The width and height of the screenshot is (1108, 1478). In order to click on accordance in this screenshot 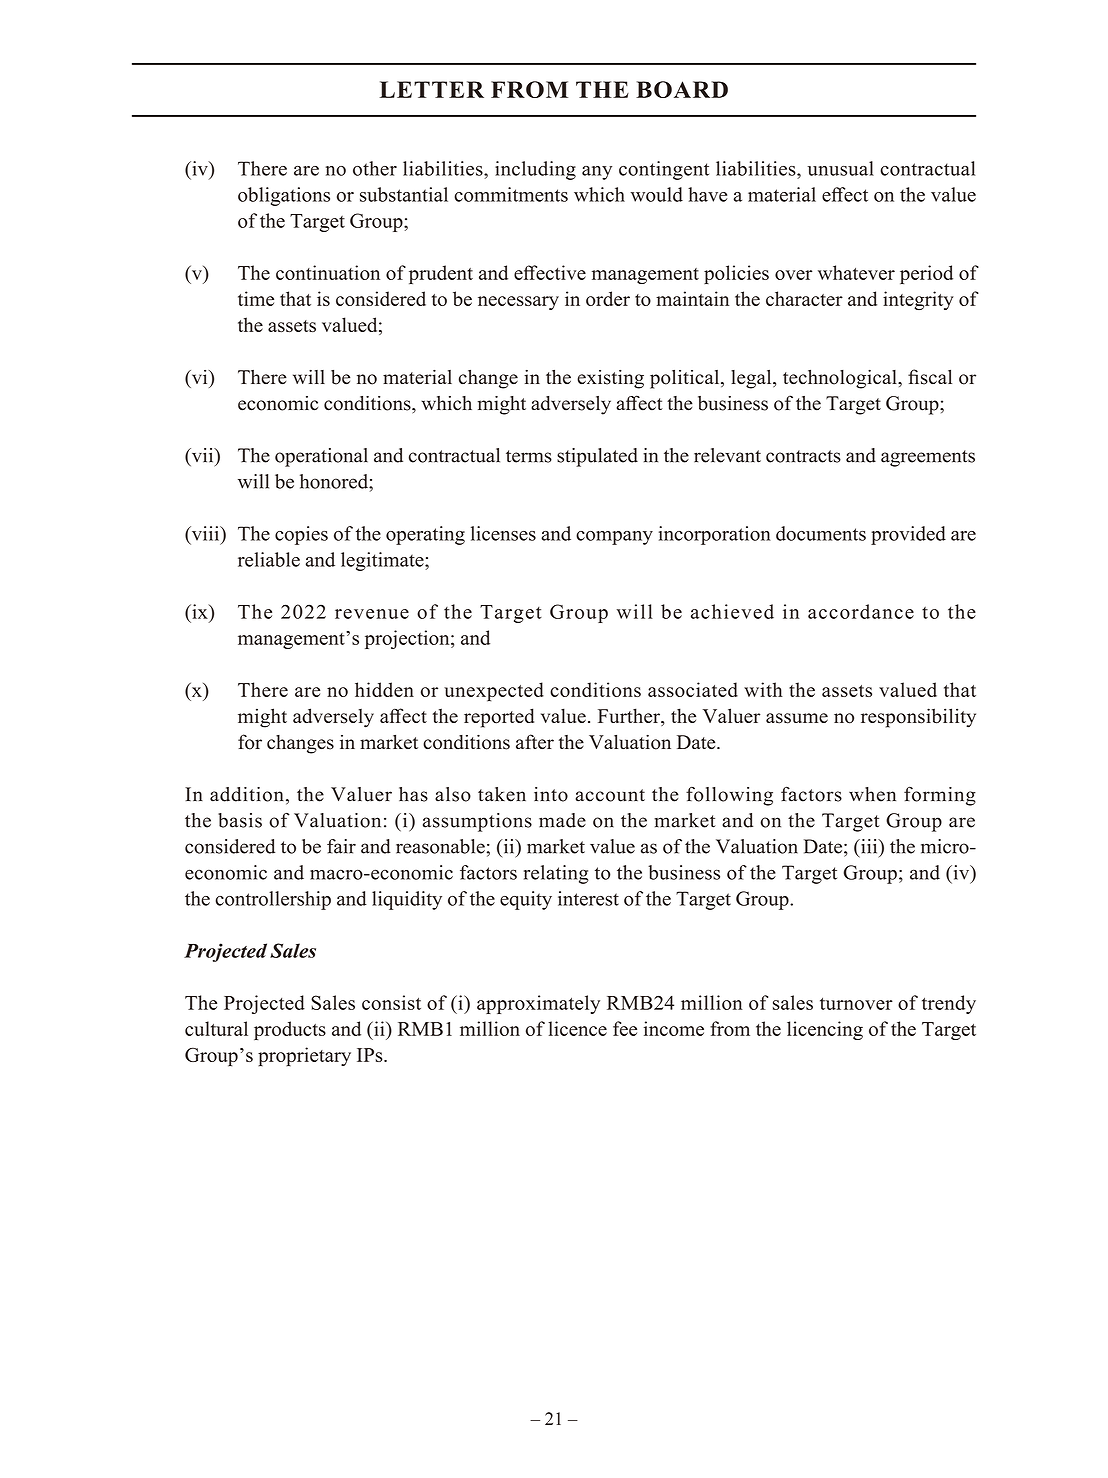, I will do `click(861, 611)`.
